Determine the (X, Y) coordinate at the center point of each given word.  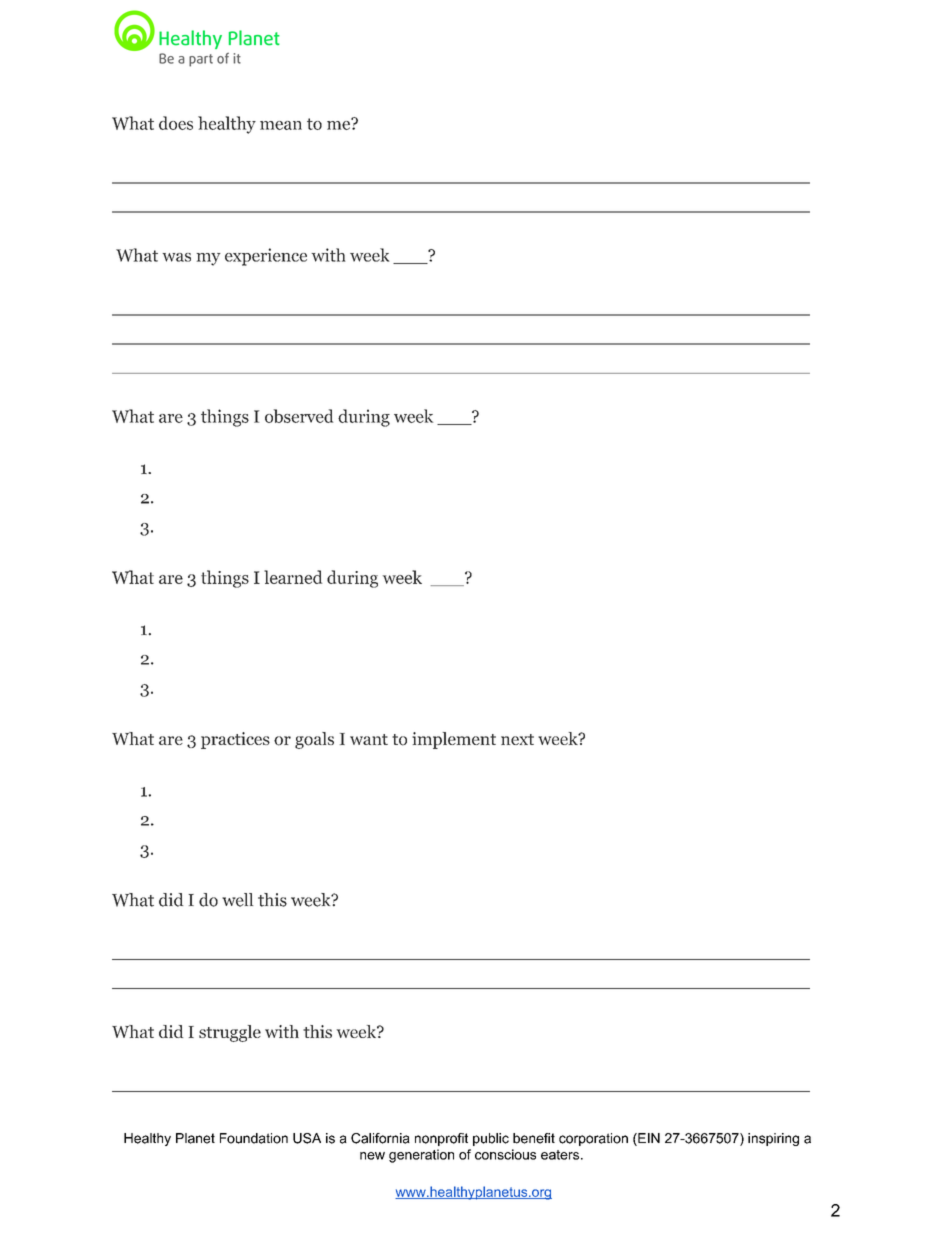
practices (235, 740)
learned (293, 577)
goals (314, 740)
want (369, 739)
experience (266, 257)
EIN (648, 1139)
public (491, 1139)
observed (299, 416)
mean (281, 125)
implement (454, 740)
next (517, 739)
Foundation (254, 1138)
